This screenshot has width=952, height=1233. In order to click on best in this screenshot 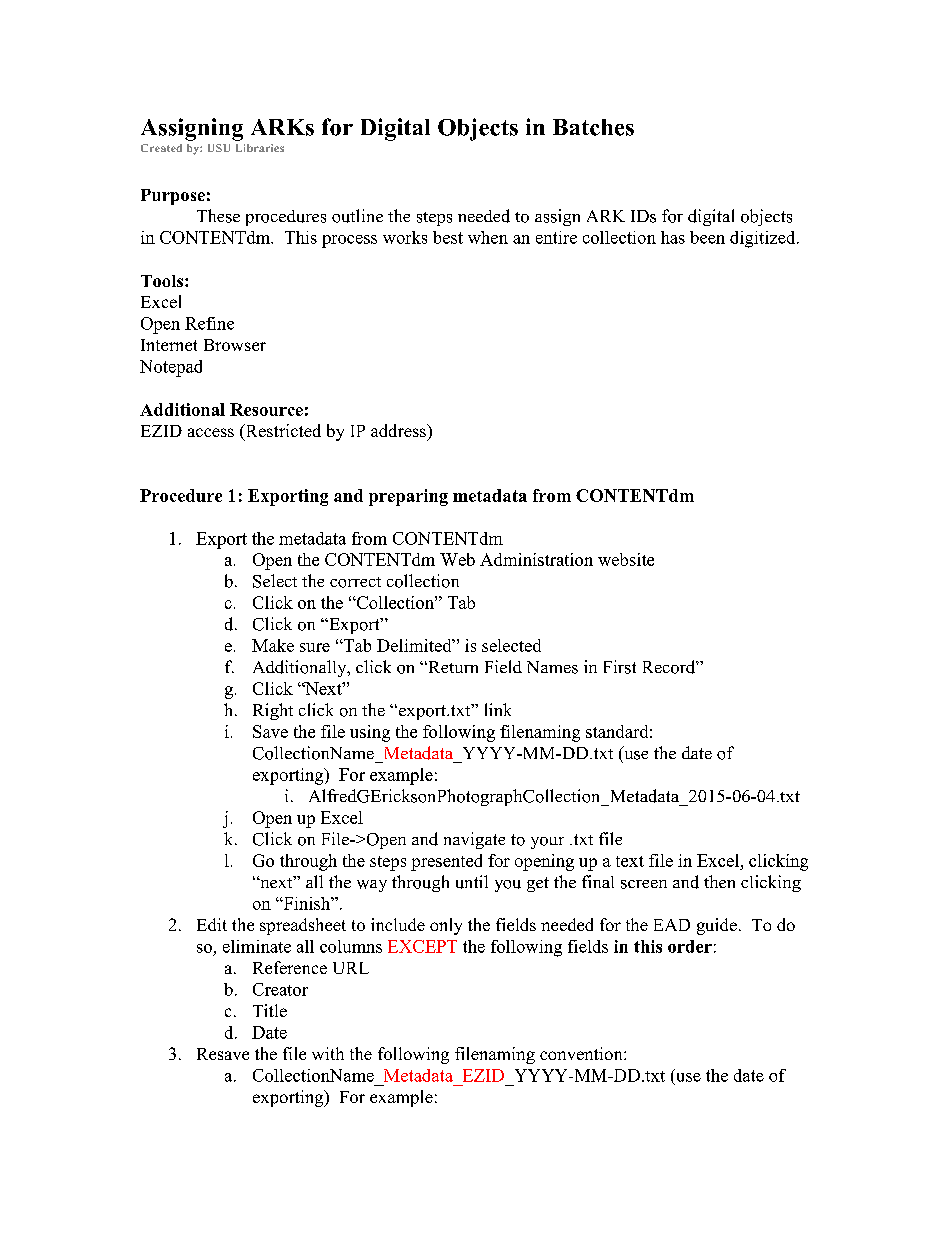, I will do `click(448, 237)`.
